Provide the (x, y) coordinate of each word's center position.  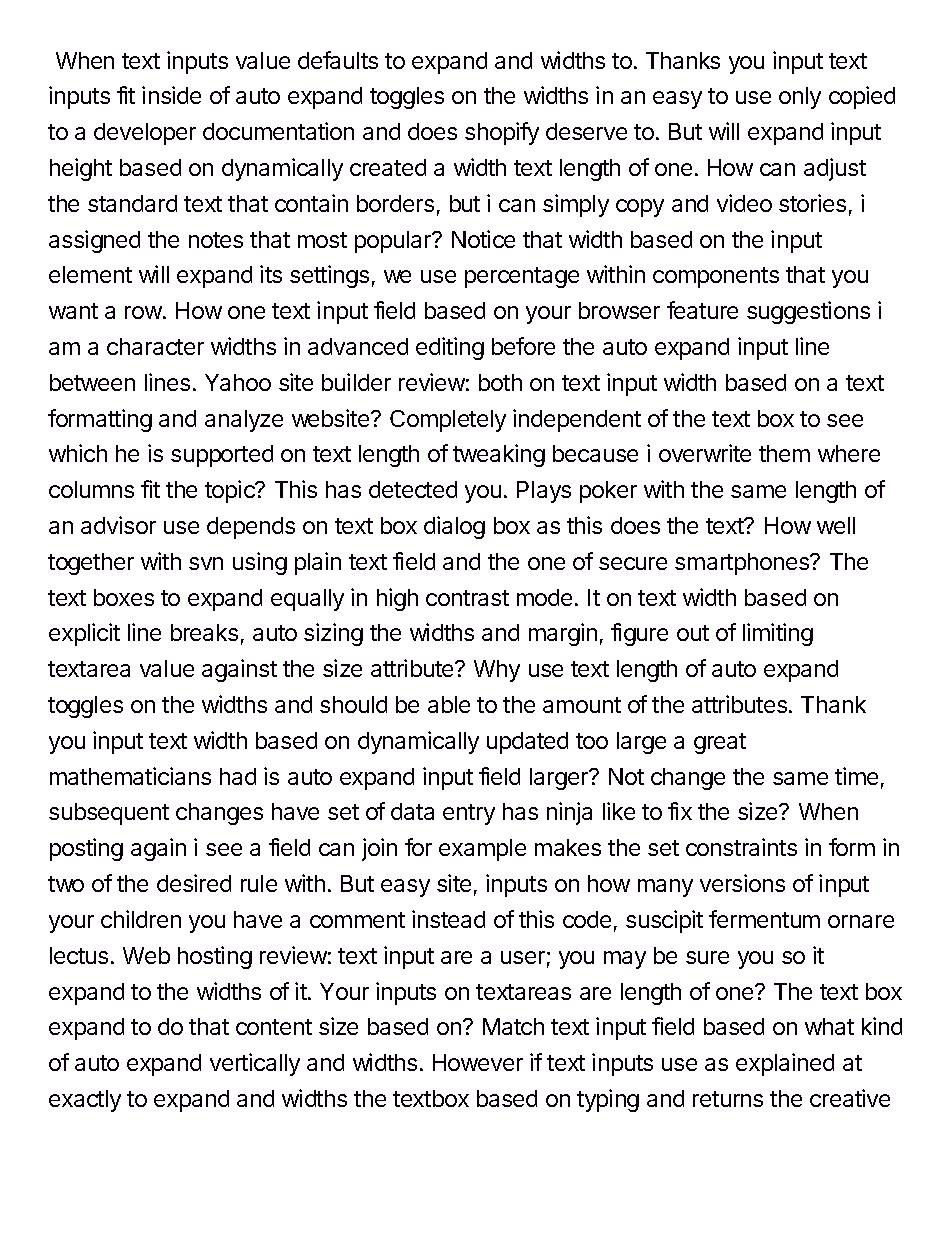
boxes (124, 597)
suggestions (808, 312)
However (478, 1062)
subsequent (109, 814)
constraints (741, 847)
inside (171, 95)
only (800, 98)
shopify (502, 133)
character (155, 346)
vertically (255, 1064)
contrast (467, 598)
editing (450, 348)
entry (469, 814)
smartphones (743, 564)
